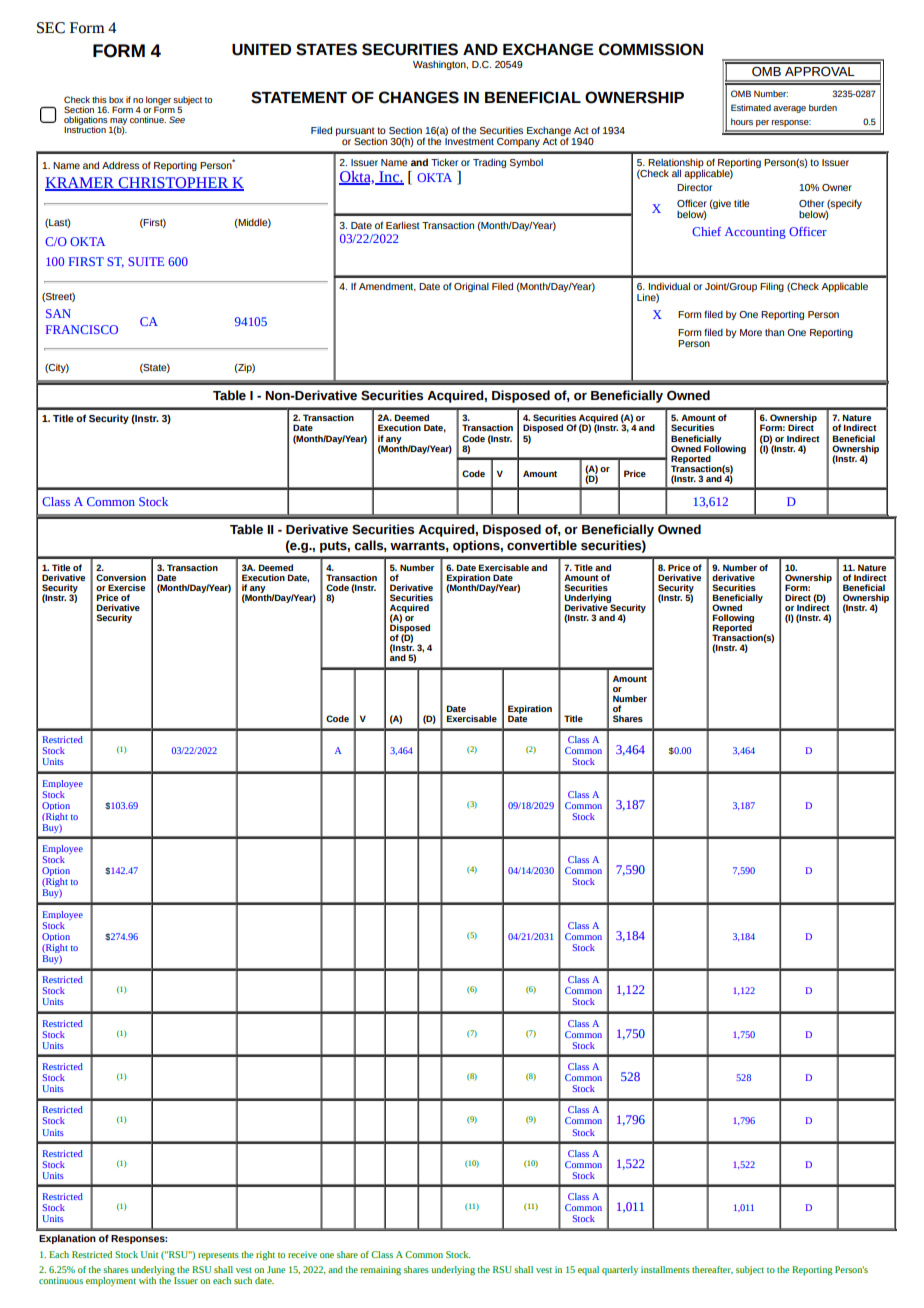 The height and width of the screenshot is (1308, 924). I want to click on More, so click(751, 332).
